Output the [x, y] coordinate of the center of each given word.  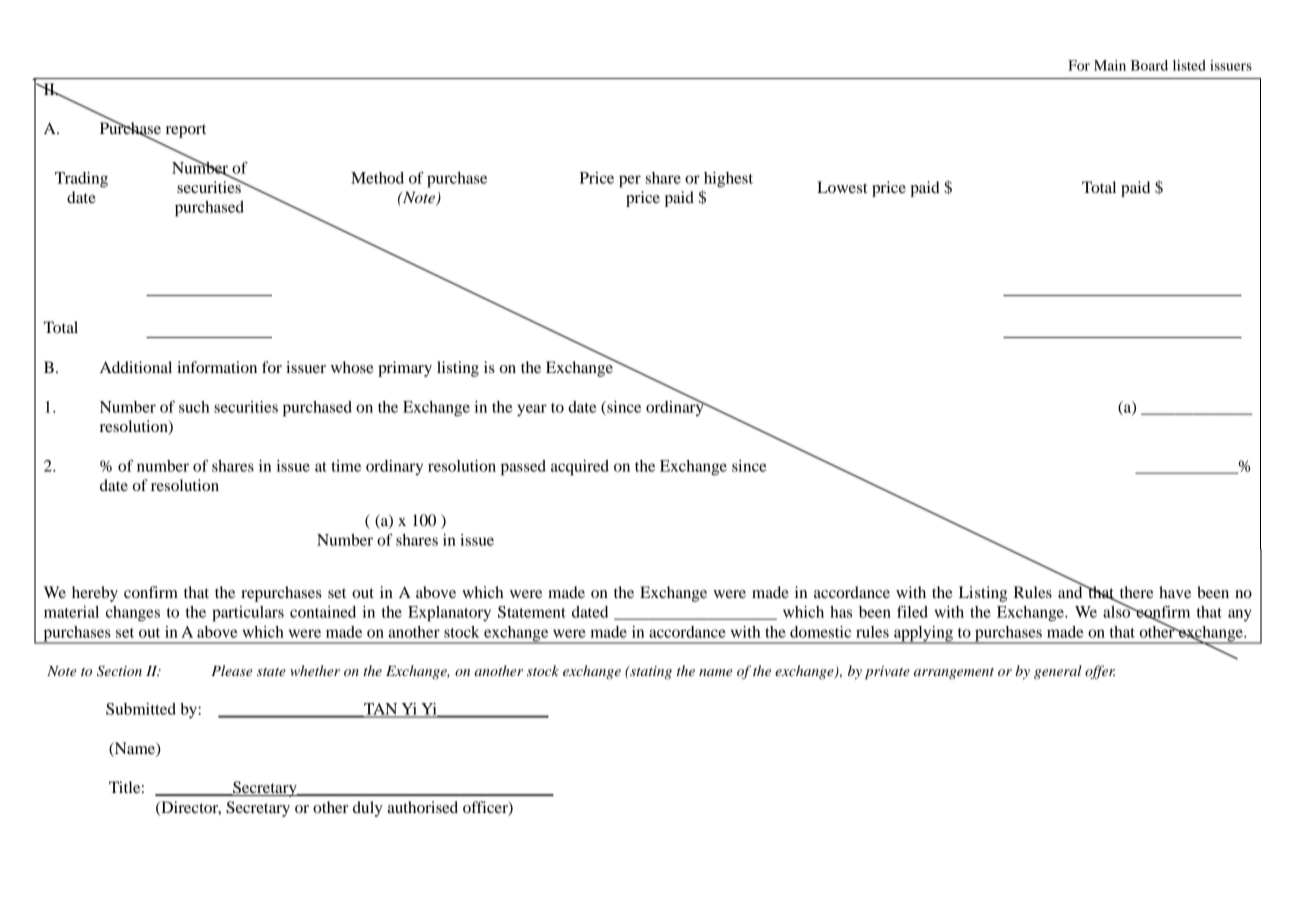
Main [1110, 65]
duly [368, 809]
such [194, 407]
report [186, 131]
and [1071, 591]
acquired [580, 468]
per [630, 181]
